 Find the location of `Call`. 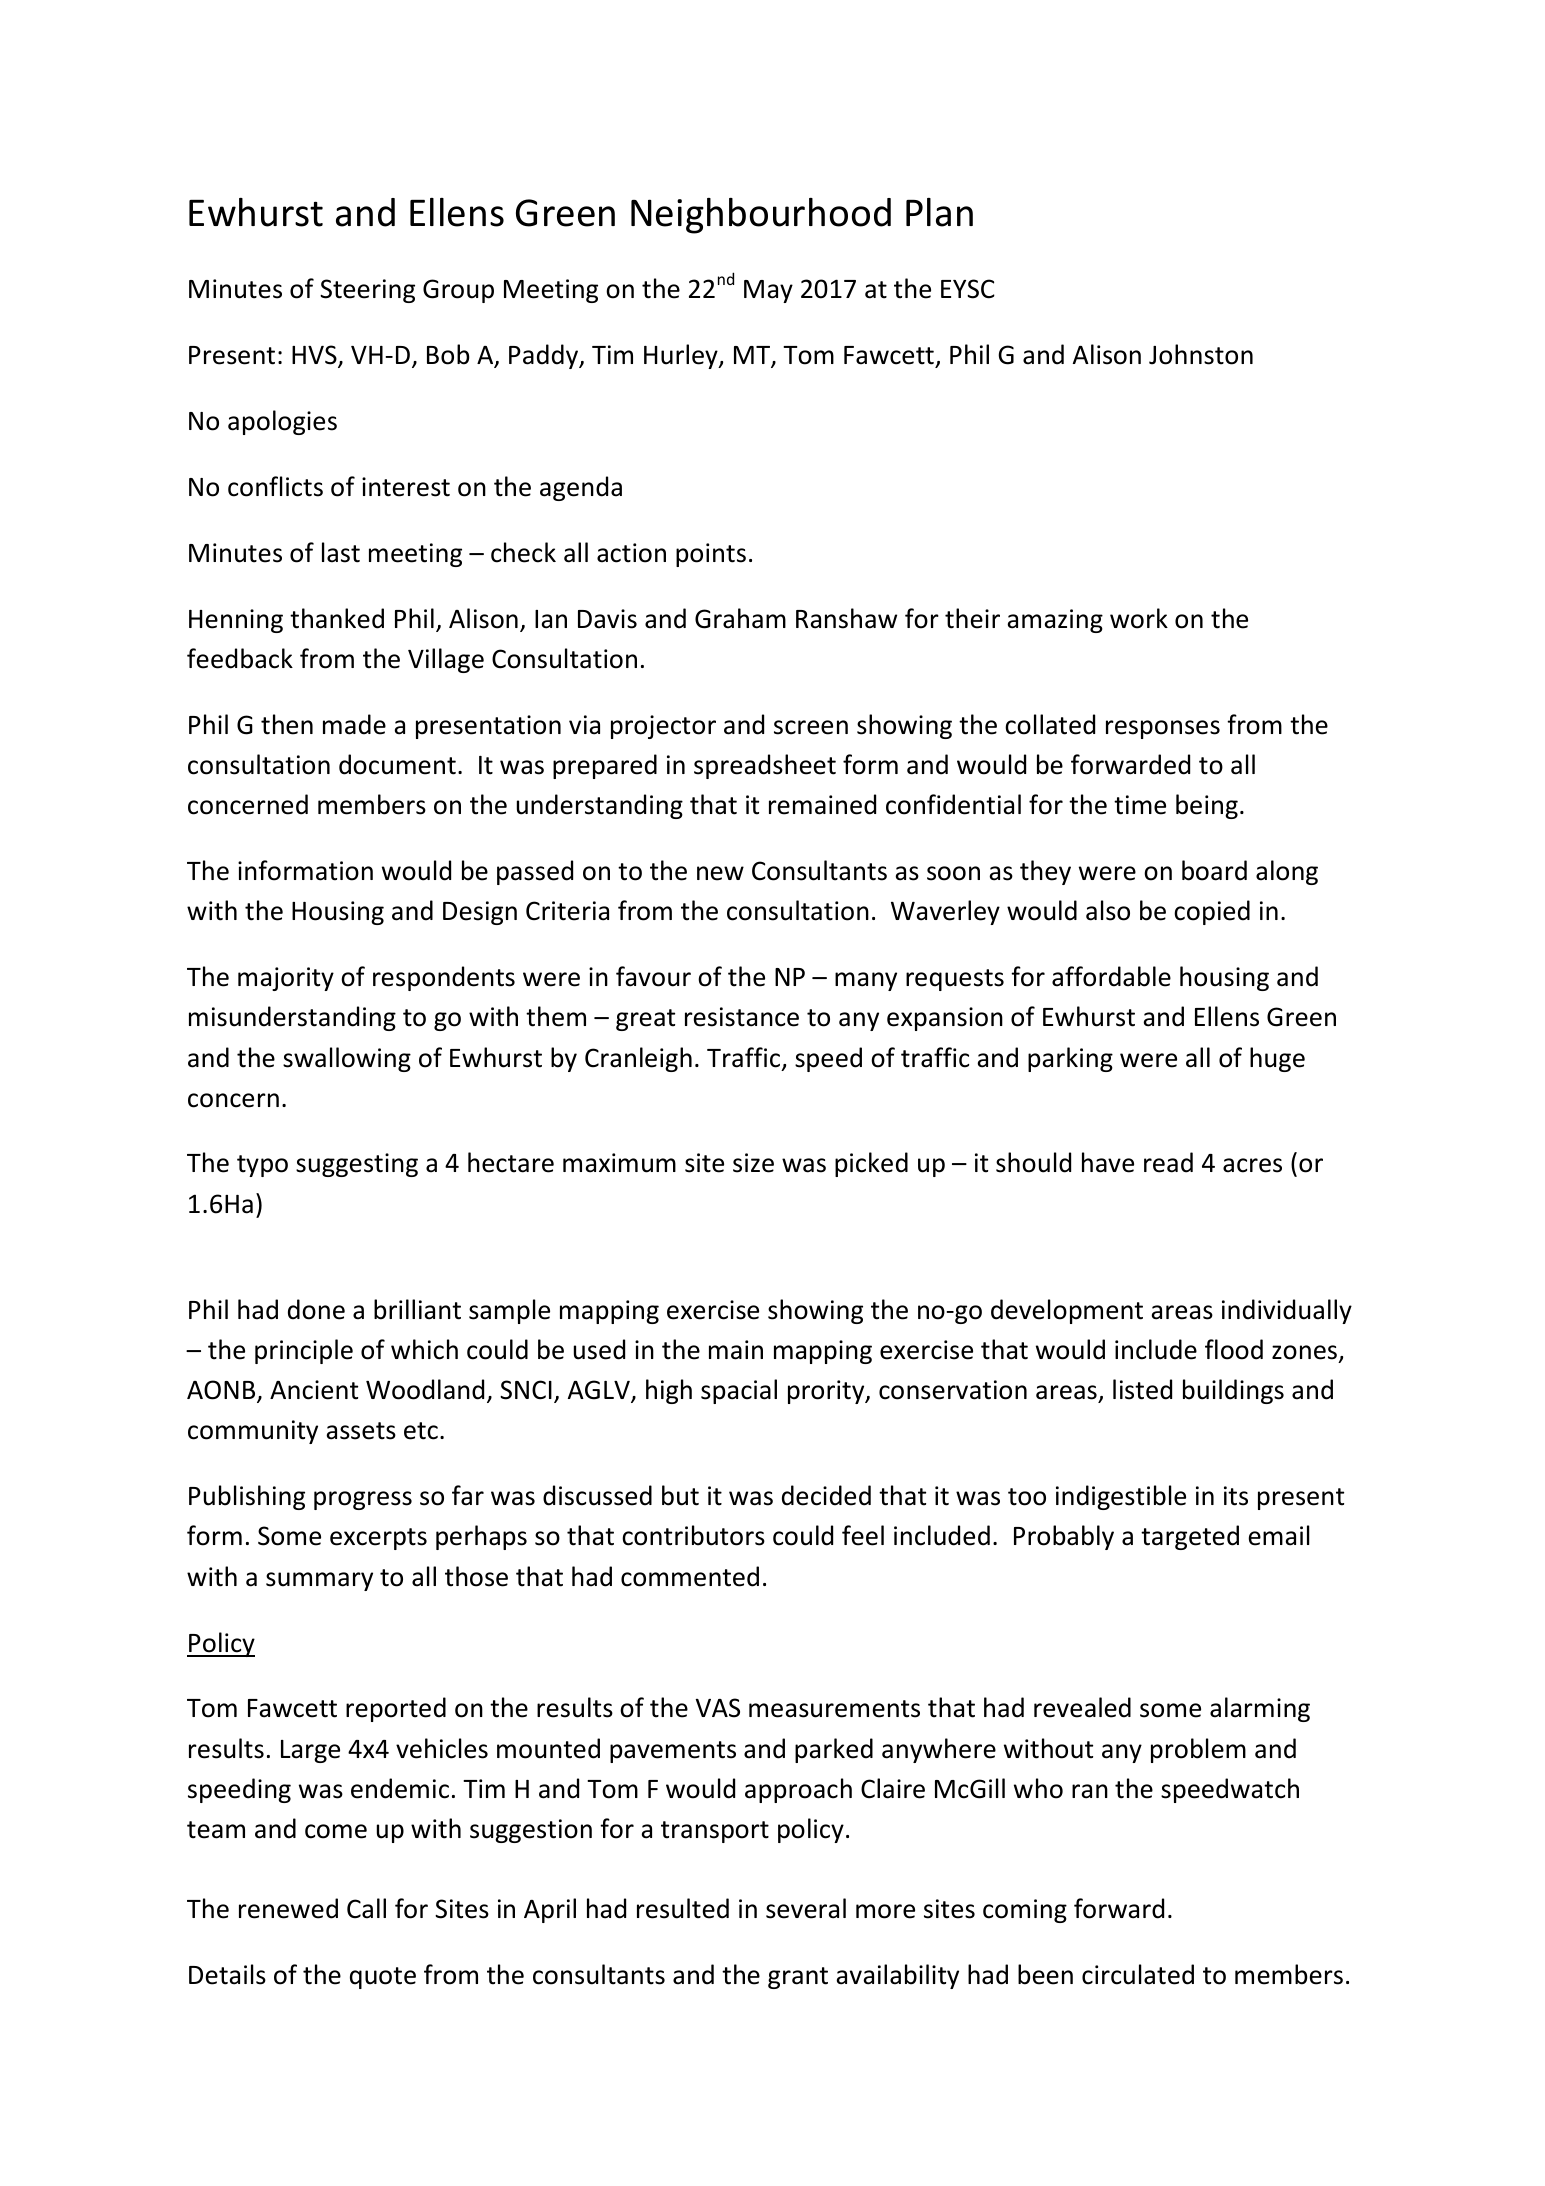

Call is located at coordinates (366, 1908).
